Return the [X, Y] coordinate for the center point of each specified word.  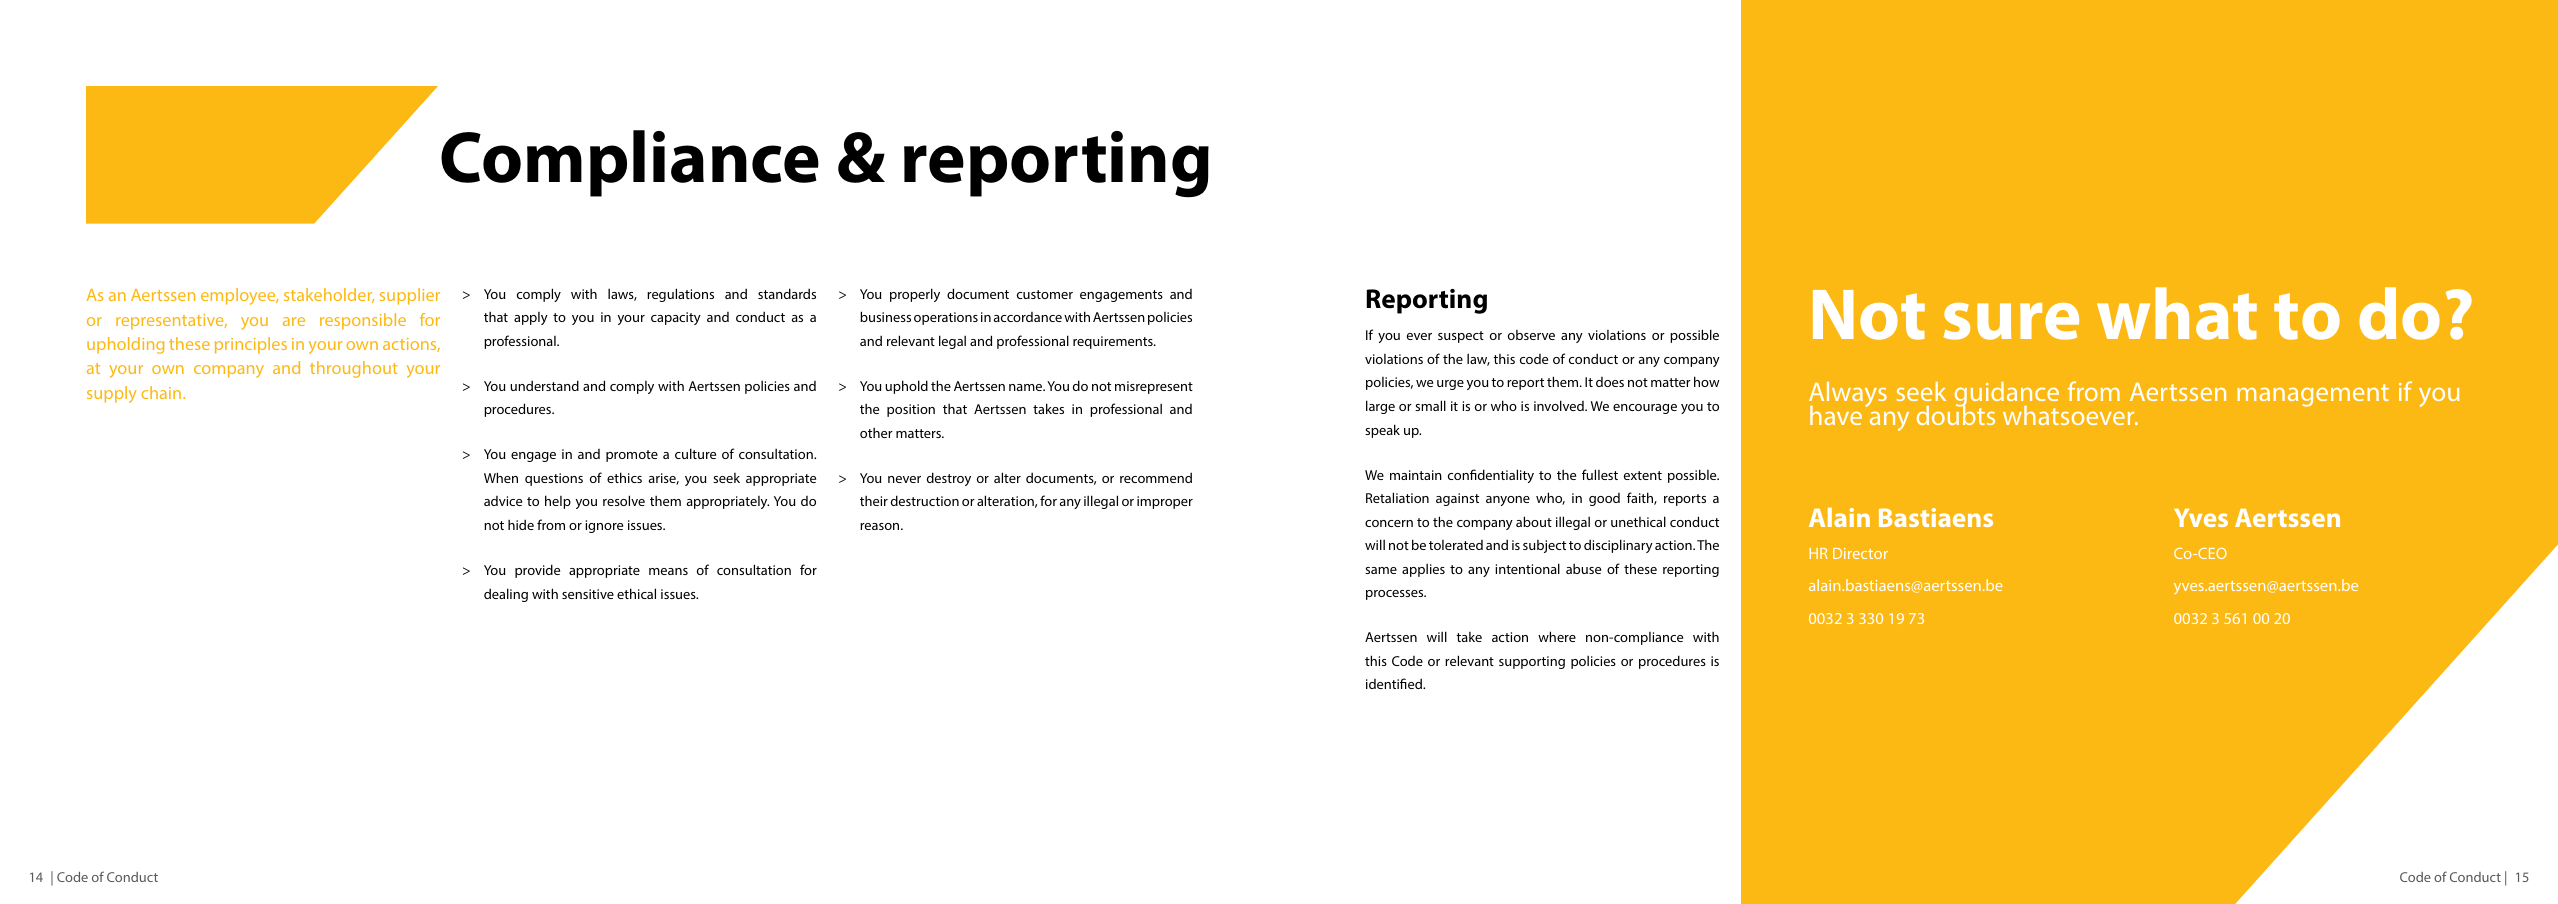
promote [632, 456]
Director [1860, 553]
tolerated [1456, 545]
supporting [1532, 662]
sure [2011, 321]
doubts [1956, 414]
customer [1045, 294]
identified [1395, 683]
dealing [506, 595]
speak [1382, 431]
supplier [410, 296]
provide [537, 571]
